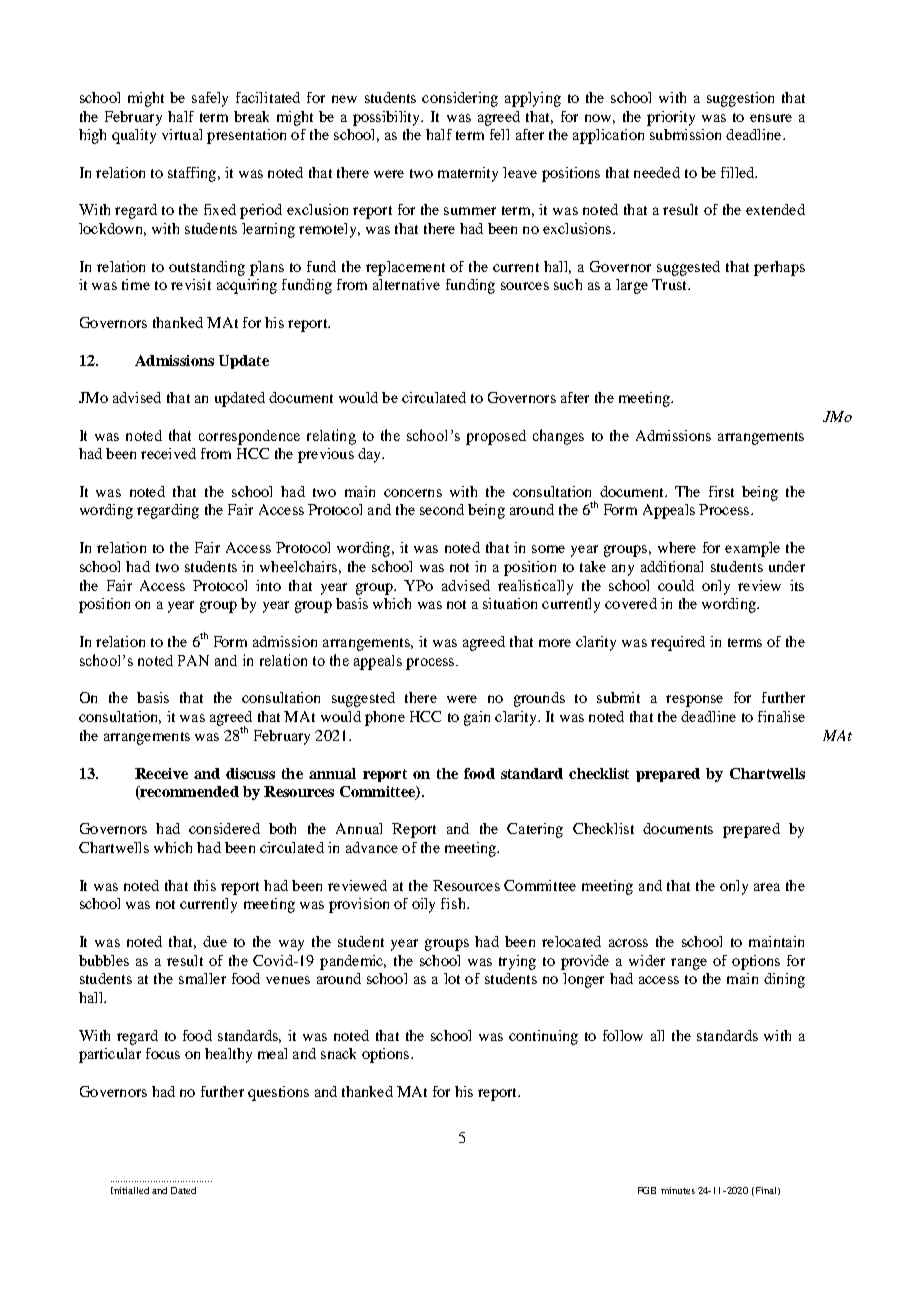 Image resolution: width=924 pixels, height=1308 pixels. Describe the element at coordinates (338, 1053) in the screenshot. I see `snack` at that location.
